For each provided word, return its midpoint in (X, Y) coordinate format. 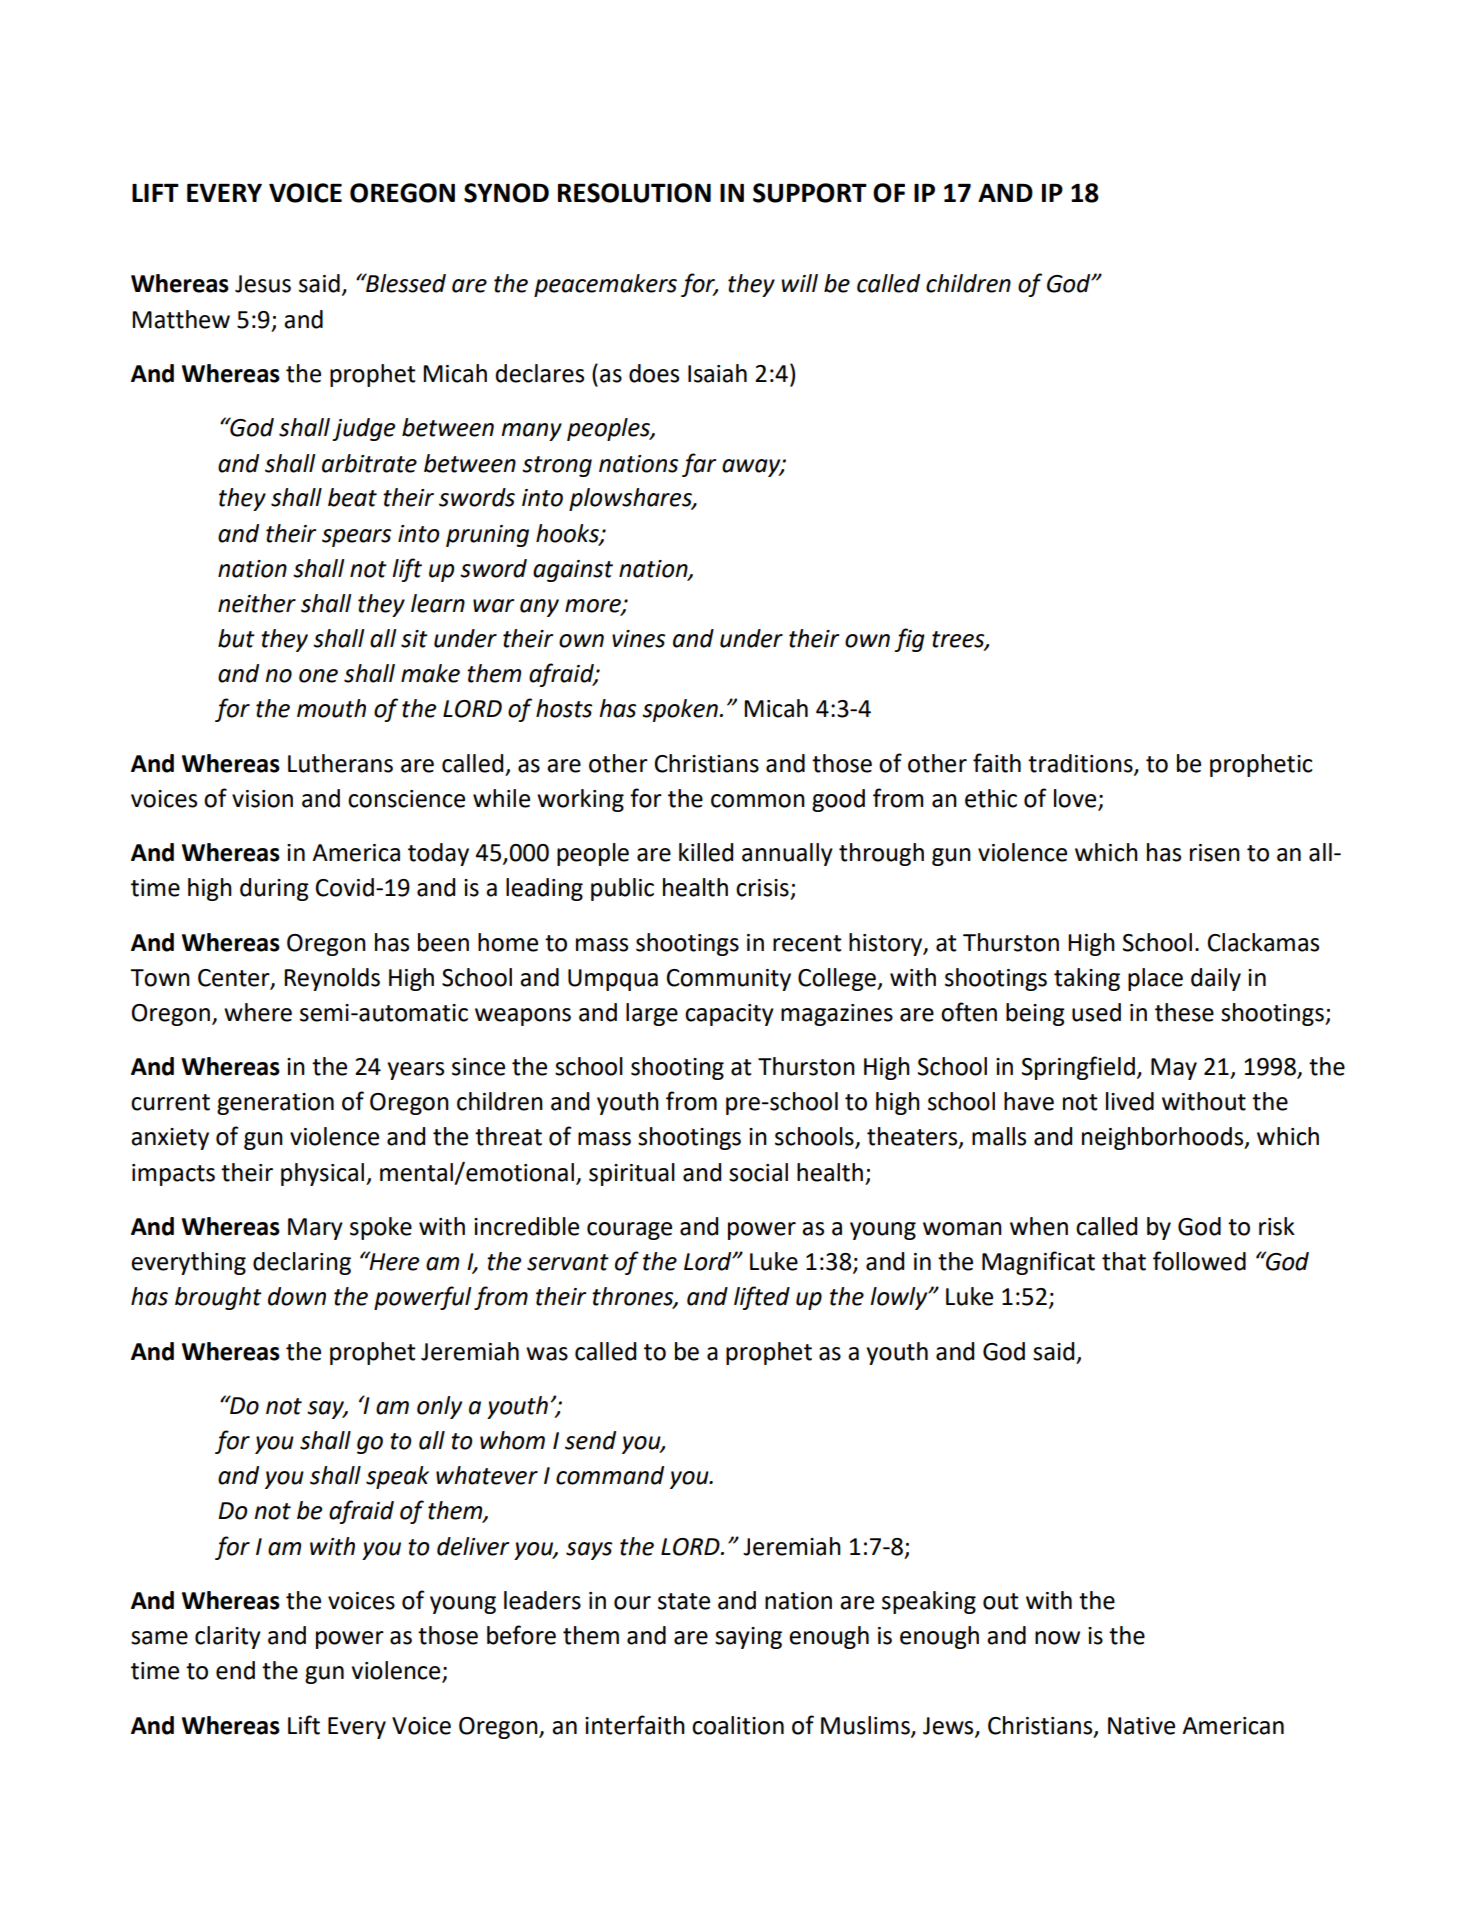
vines (638, 639)
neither (257, 603)
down (297, 1296)
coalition (738, 1725)
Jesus (263, 284)
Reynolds (332, 979)
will (799, 283)
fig (909, 640)
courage (629, 1231)
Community (729, 980)
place (1155, 979)
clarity (228, 1637)
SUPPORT (810, 193)
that (1124, 1261)
